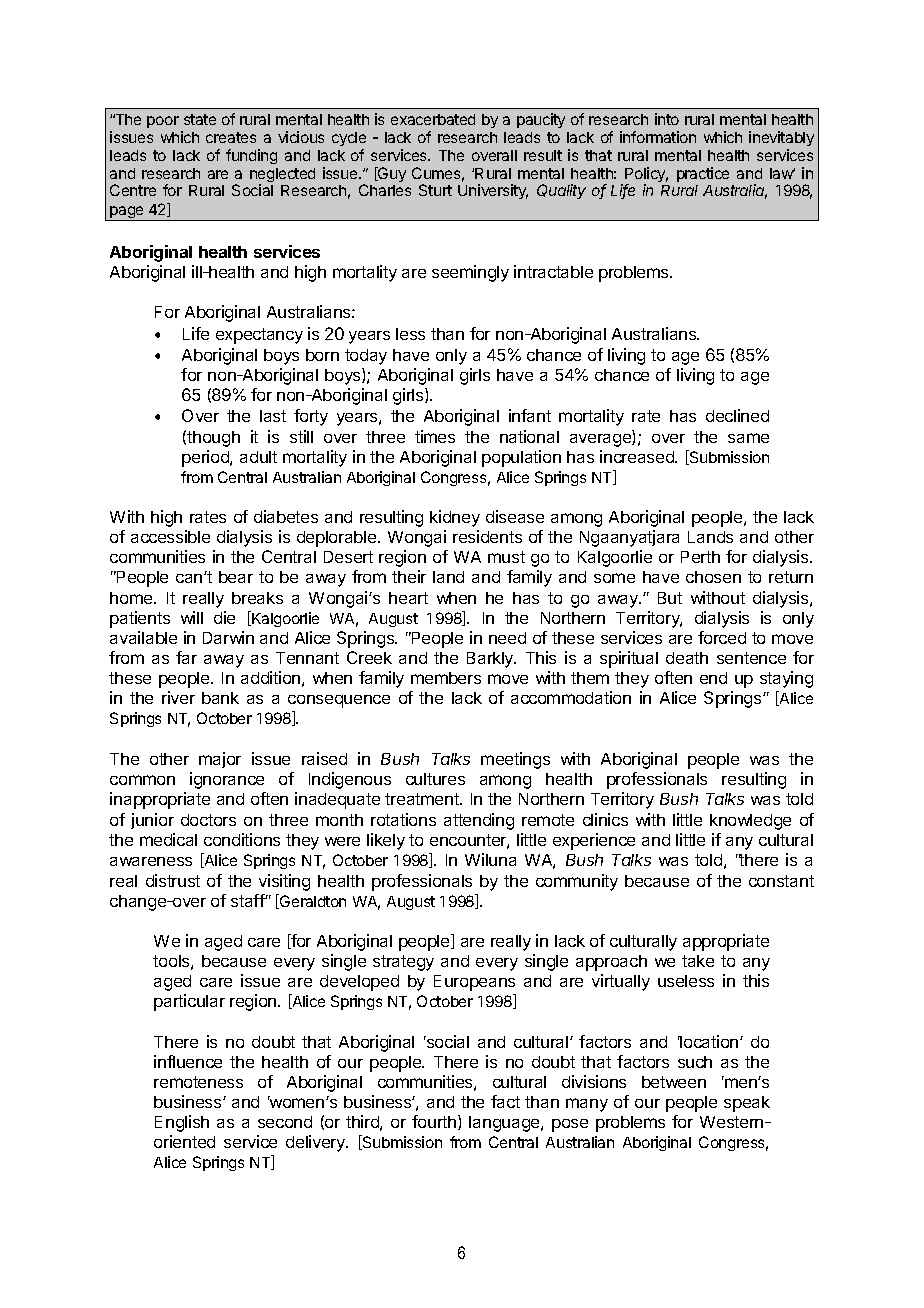 This document has height=1308, width=924. Describe the element at coordinates (435, 436) in the document. I see `times` at that location.
